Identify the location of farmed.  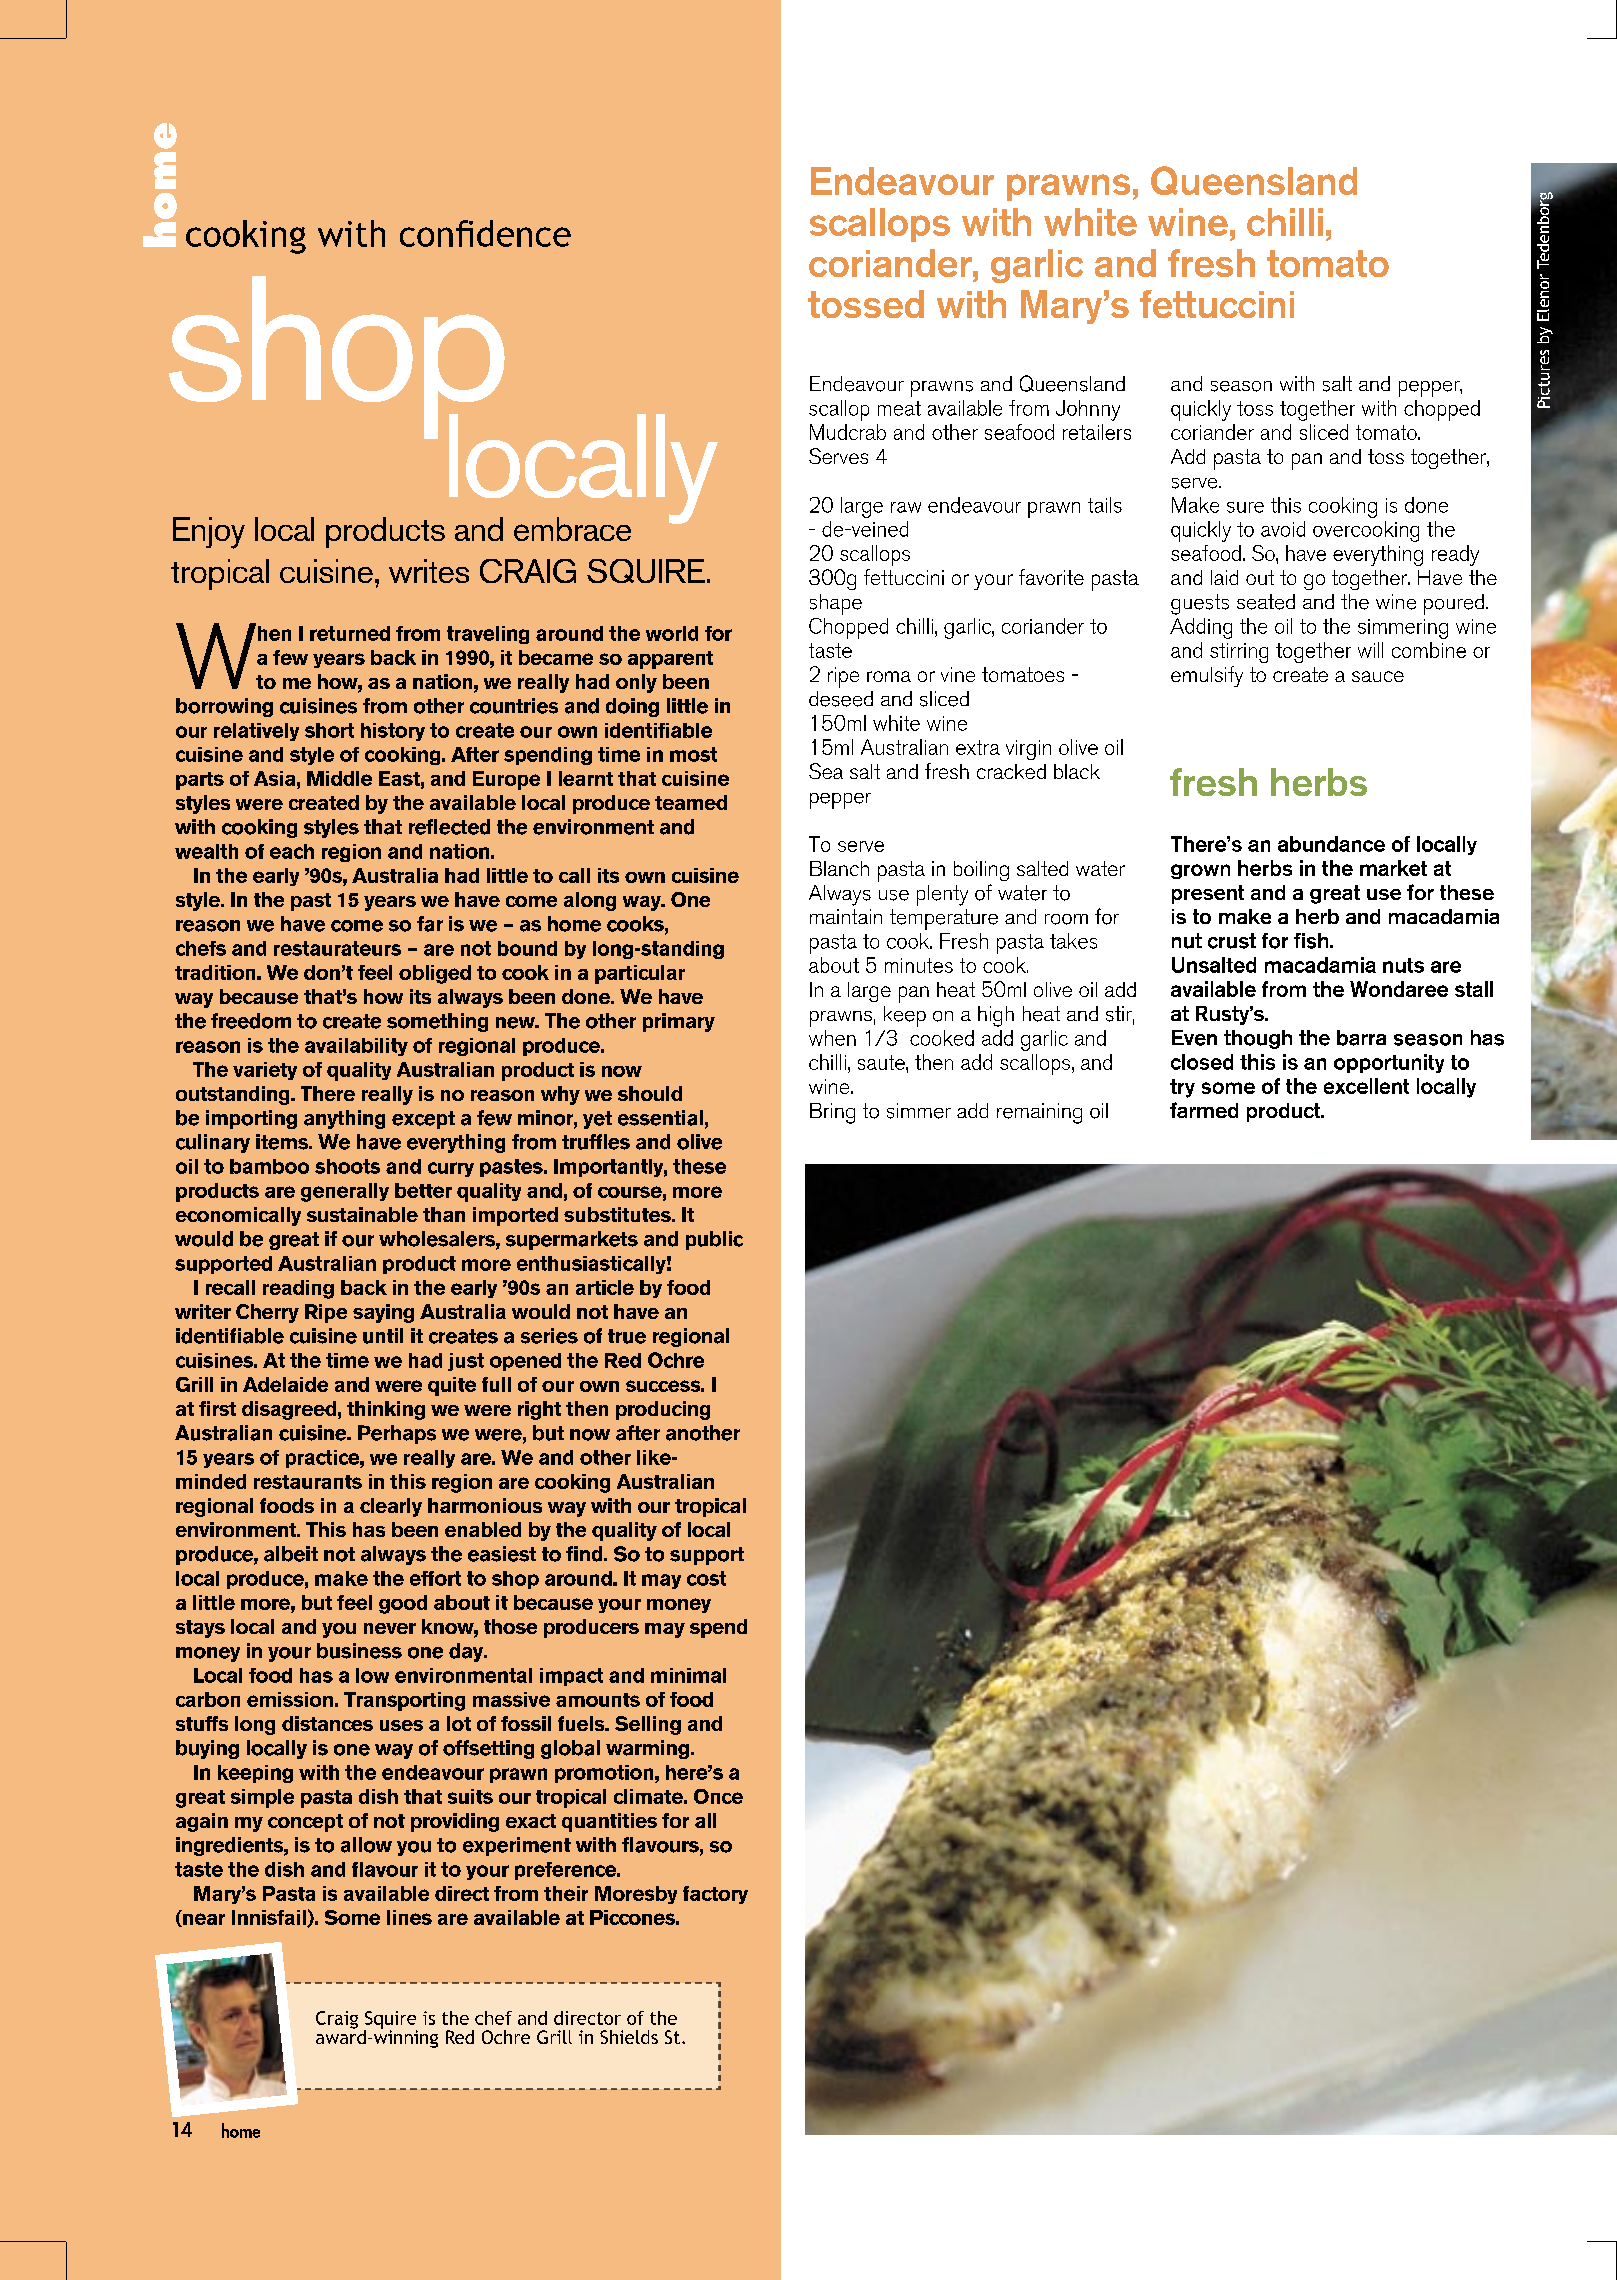
(1204, 1110).
